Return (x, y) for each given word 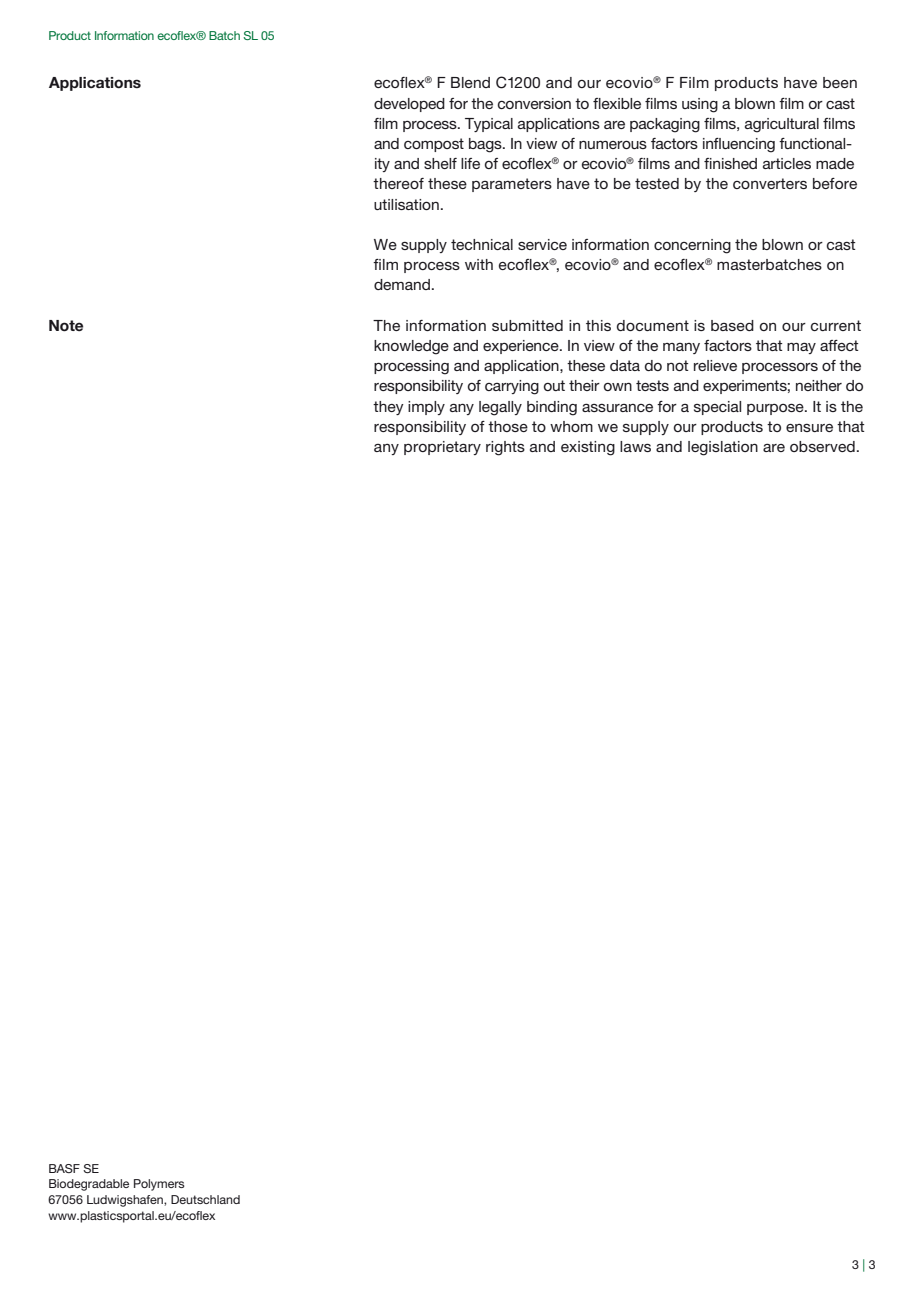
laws (635, 446)
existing (588, 448)
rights (505, 448)
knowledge (411, 347)
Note (66, 326)
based (732, 325)
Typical (489, 125)
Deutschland (205, 1199)
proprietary (442, 448)
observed (822, 446)
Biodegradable (89, 1185)
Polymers (159, 1185)
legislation (723, 448)
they (388, 408)
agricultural (782, 125)
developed (409, 105)
